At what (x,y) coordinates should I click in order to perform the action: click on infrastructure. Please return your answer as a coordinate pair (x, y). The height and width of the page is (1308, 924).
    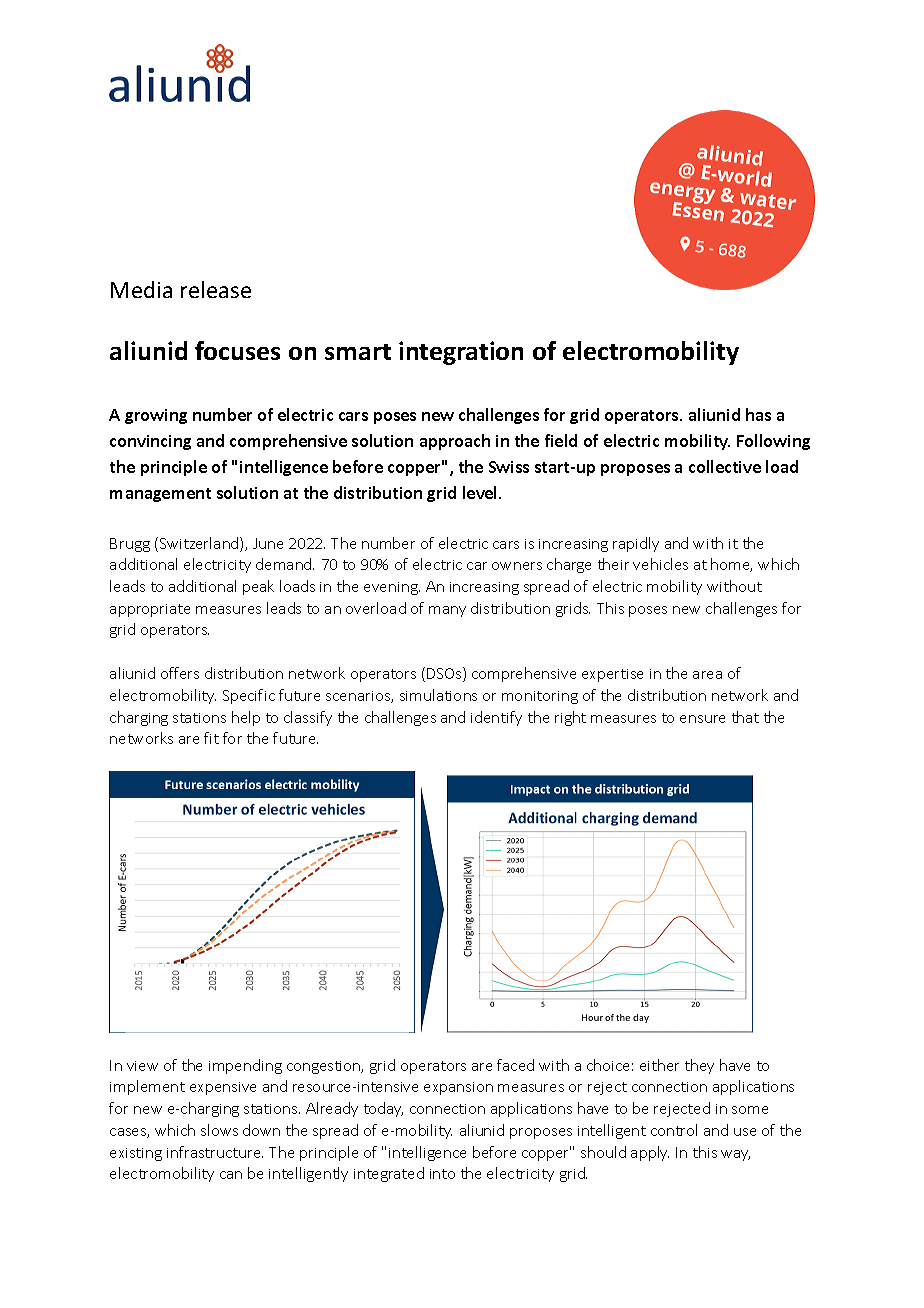
    Looking at the image, I should click on (215, 1152).
